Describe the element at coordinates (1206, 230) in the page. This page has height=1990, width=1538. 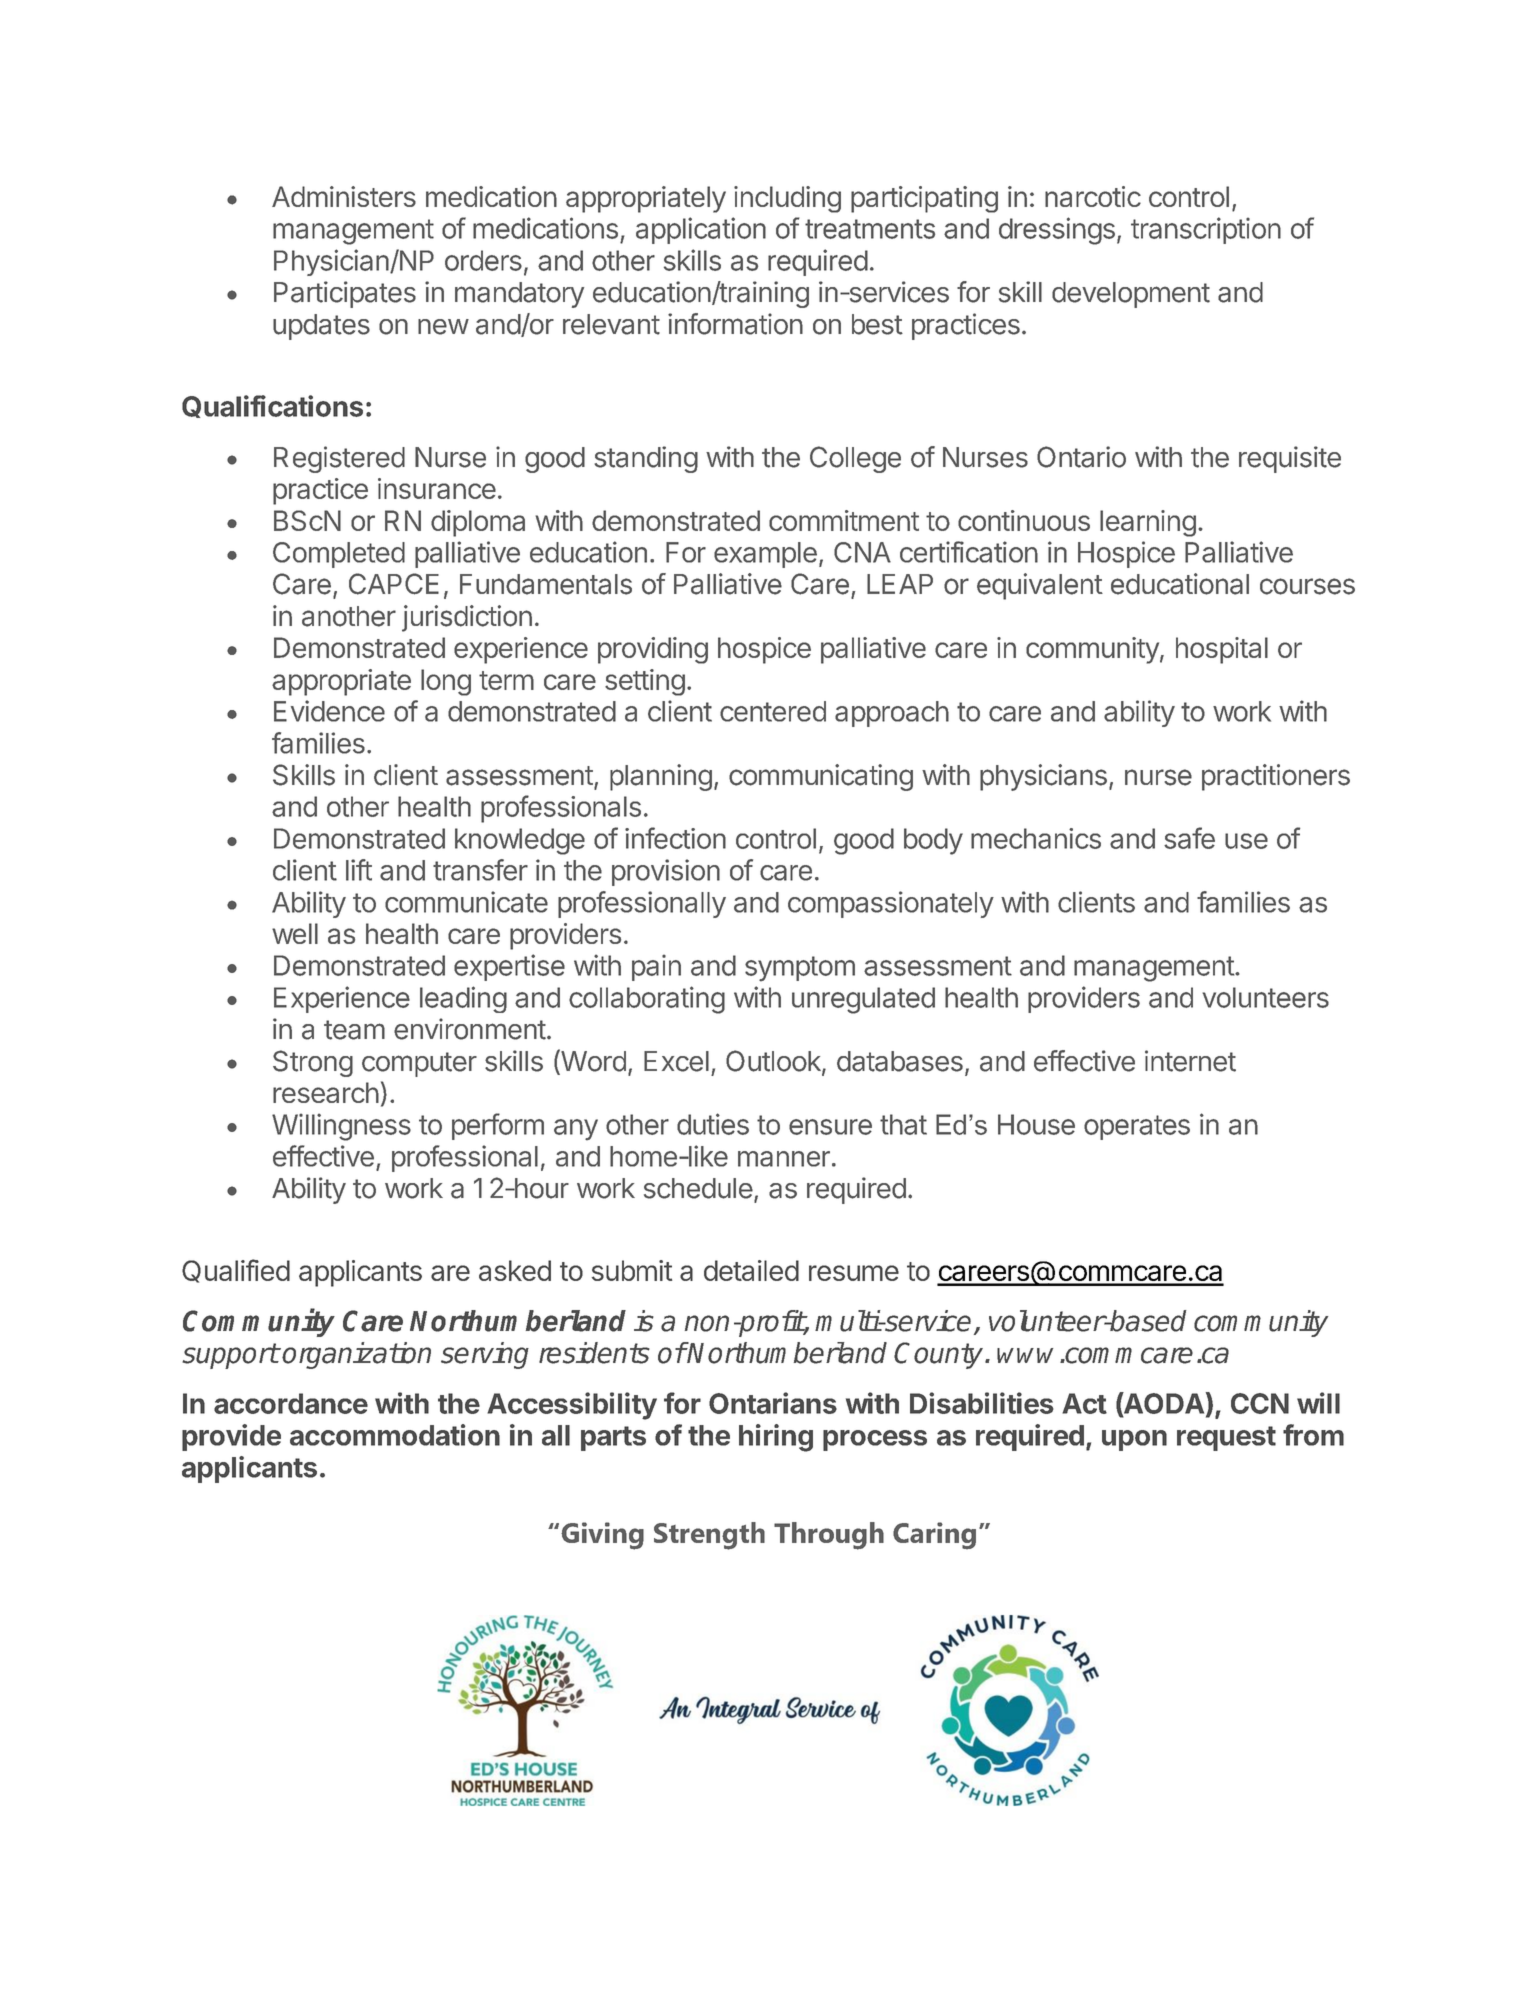
I see `transcription` at that location.
